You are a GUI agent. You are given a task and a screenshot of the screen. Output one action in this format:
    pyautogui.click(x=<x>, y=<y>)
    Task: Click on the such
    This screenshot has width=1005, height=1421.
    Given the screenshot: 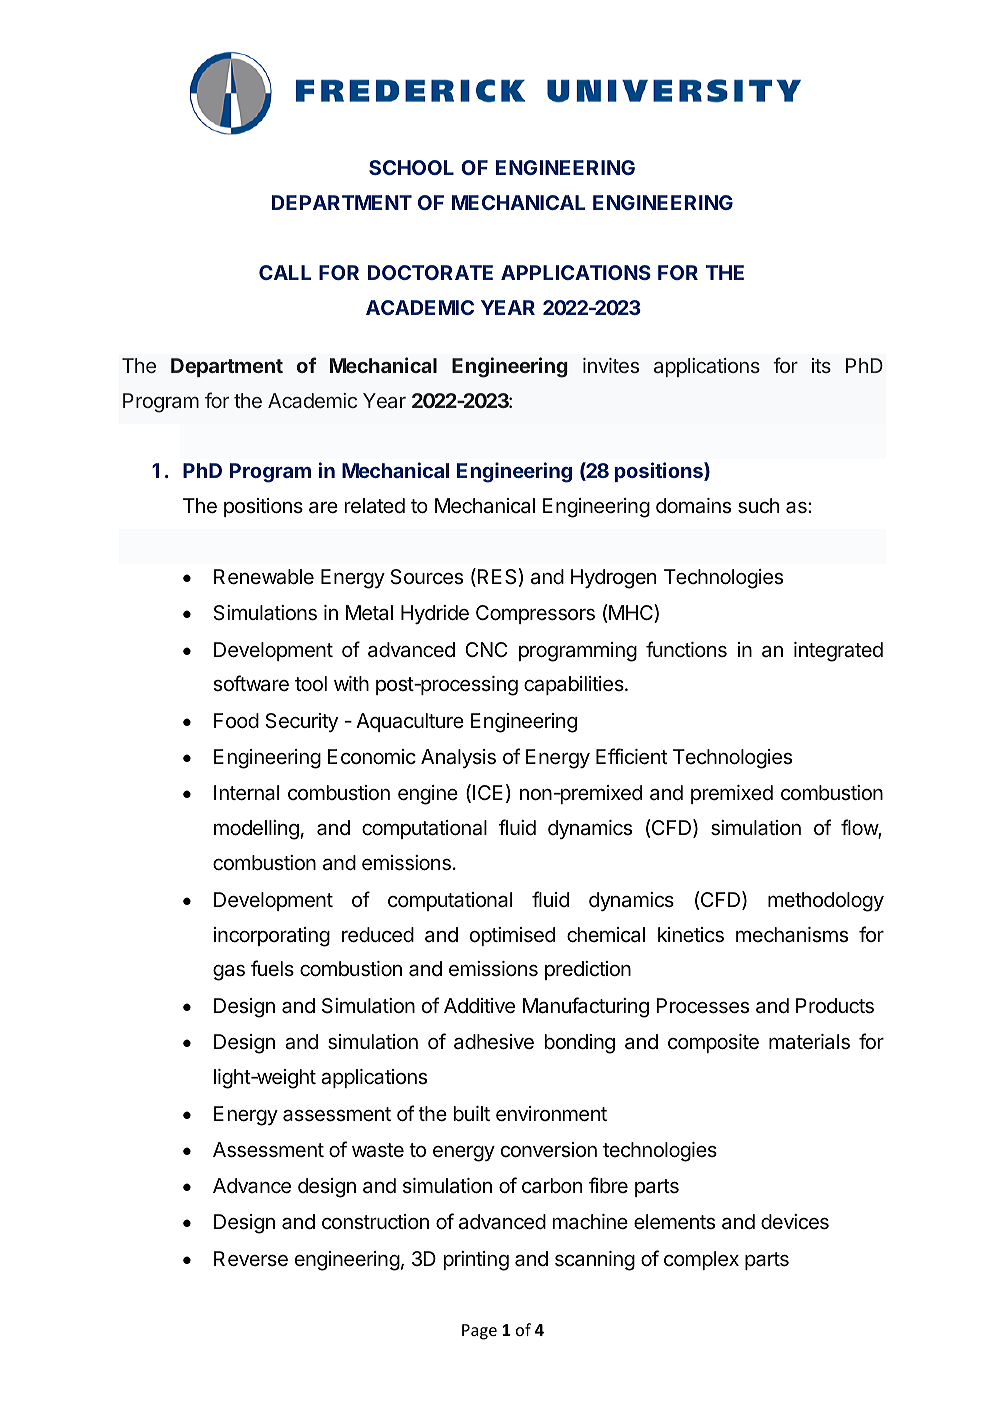 What is the action you would take?
    pyautogui.click(x=758, y=506)
